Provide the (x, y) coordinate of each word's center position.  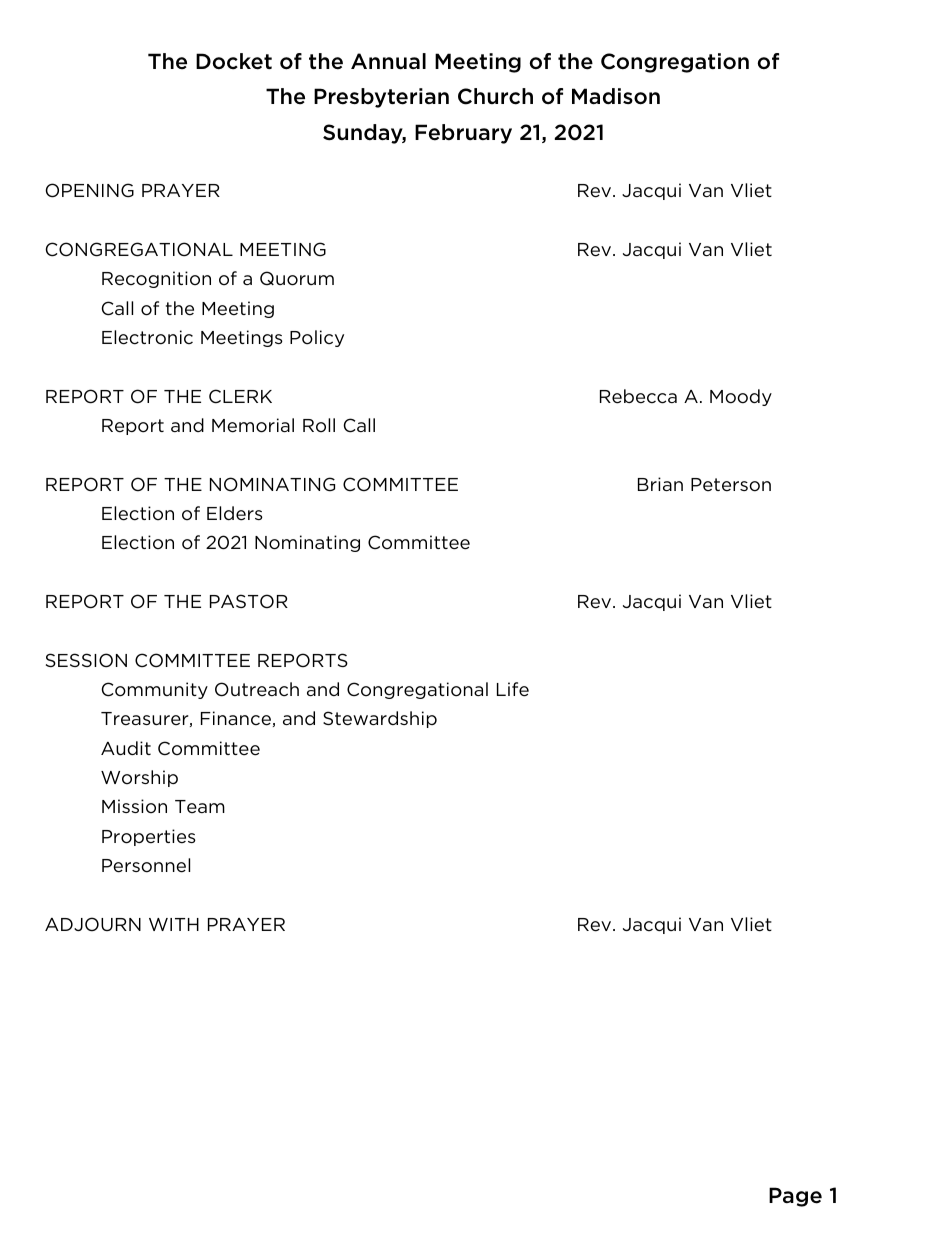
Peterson (731, 485)
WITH (174, 924)
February (463, 134)
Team (200, 807)
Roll (319, 425)
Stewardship (380, 719)
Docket (234, 61)
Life (513, 689)
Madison (616, 96)
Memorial (253, 425)
